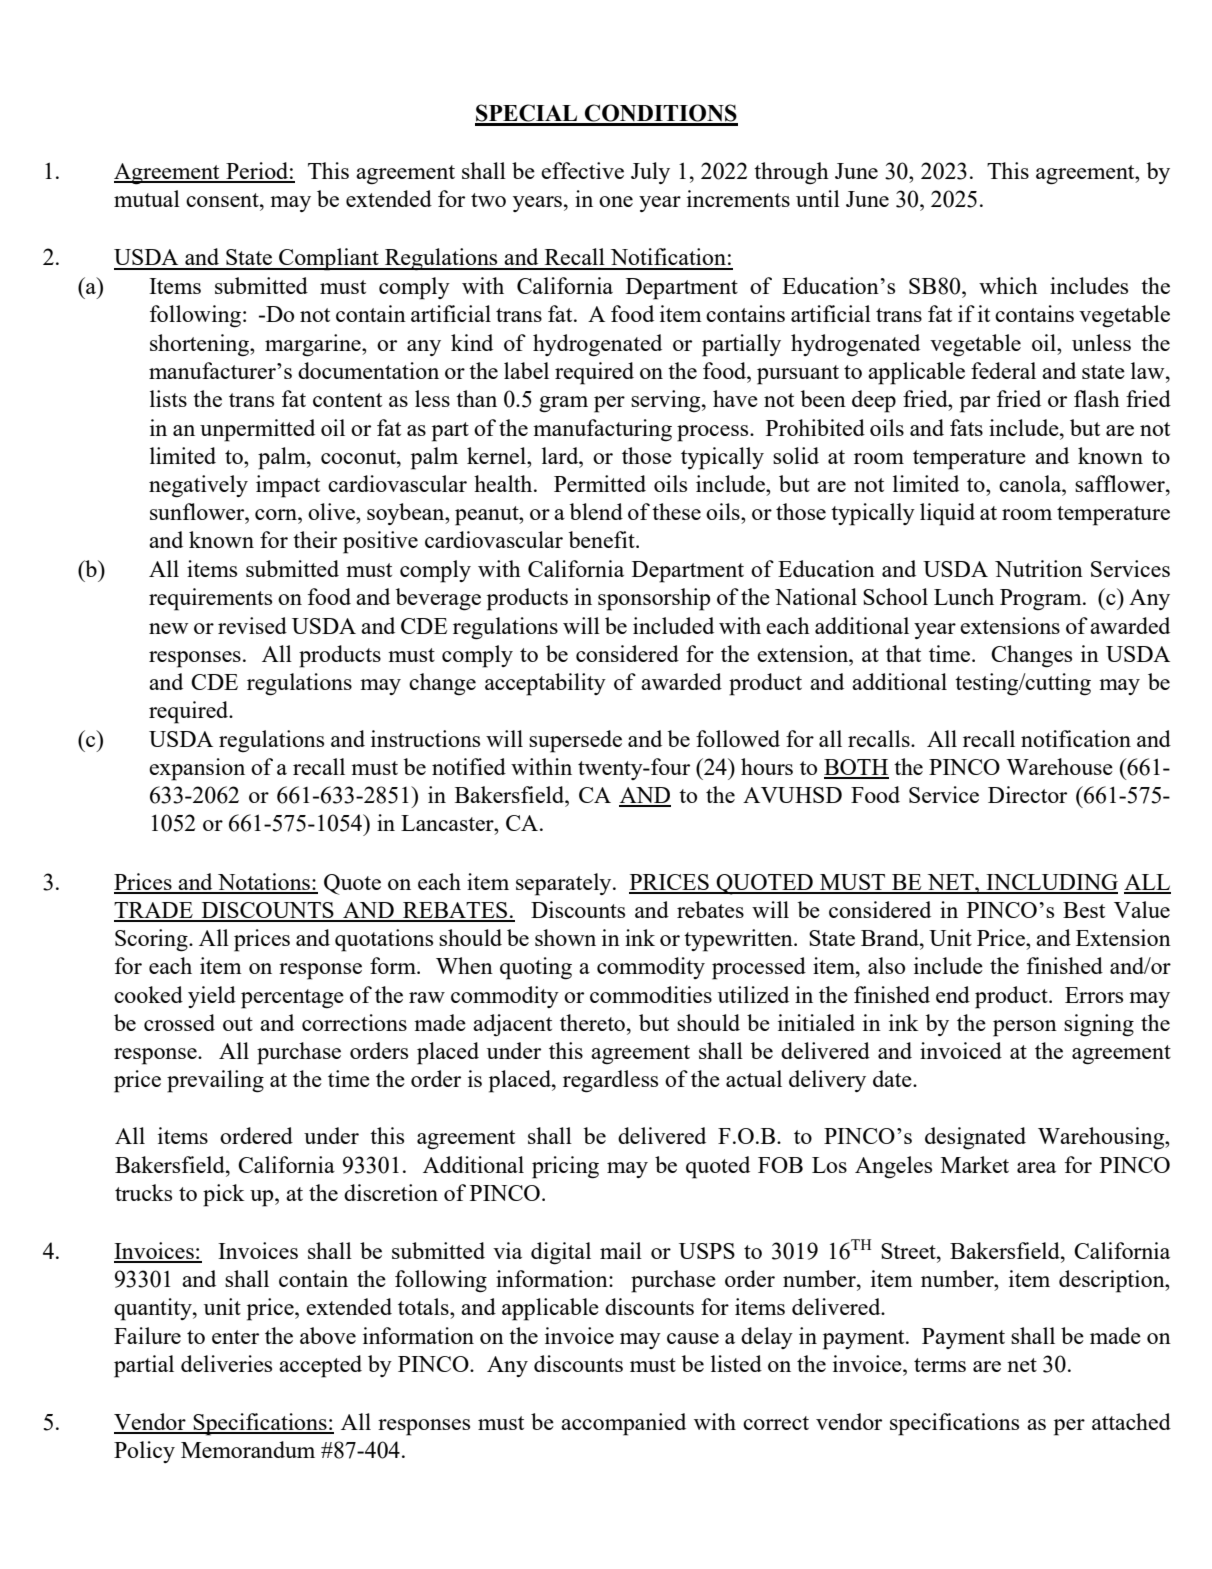 The image size is (1212, 1569). Describe the element at coordinates (1039, 568) in the screenshot. I see `Nutrition` at that location.
